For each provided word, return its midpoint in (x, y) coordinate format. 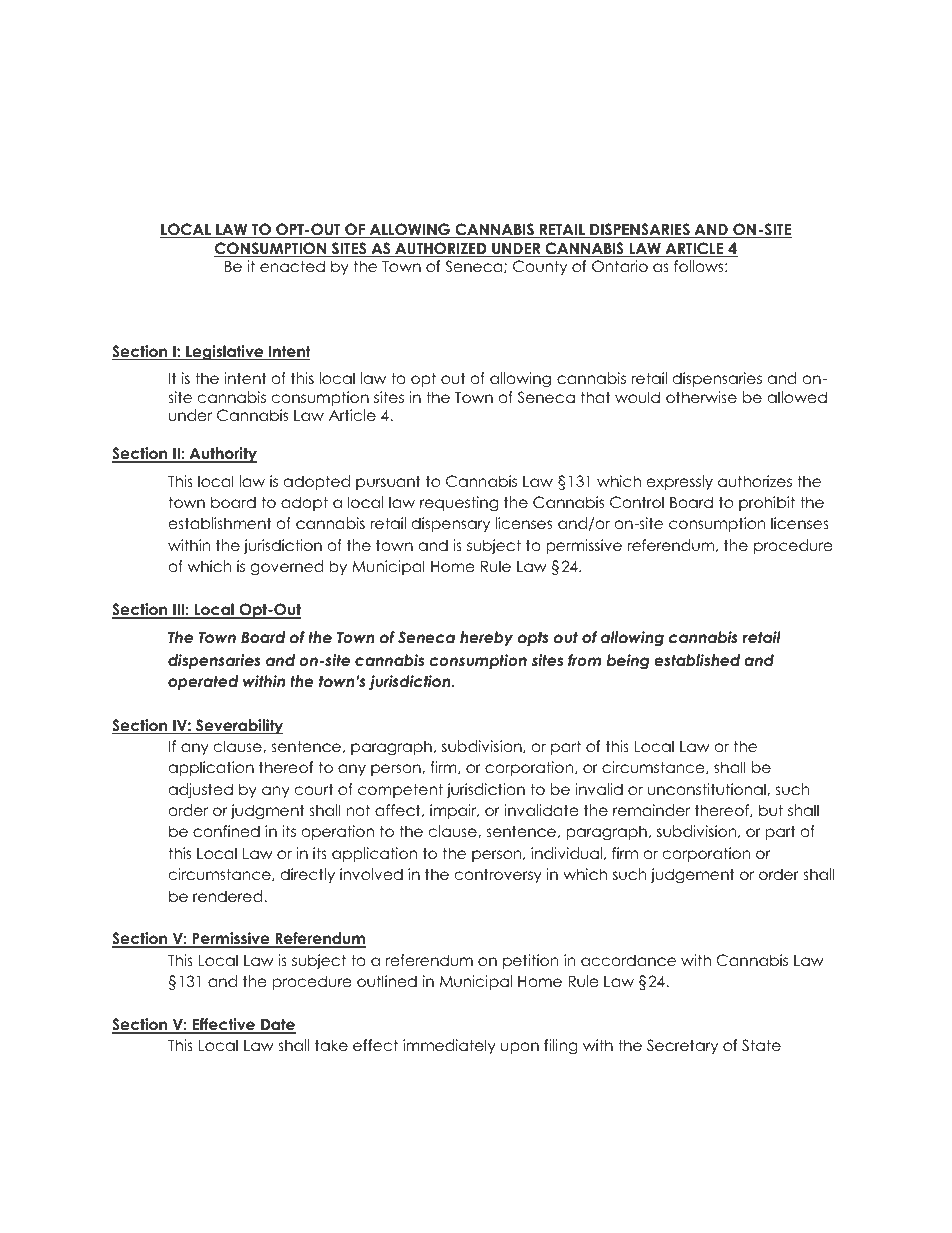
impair (454, 811)
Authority (222, 455)
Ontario (620, 266)
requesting (459, 504)
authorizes (755, 481)
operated (203, 682)
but (771, 810)
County (540, 267)
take (331, 1045)
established (697, 660)
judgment (267, 812)
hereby (486, 638)
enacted (292, 266)
